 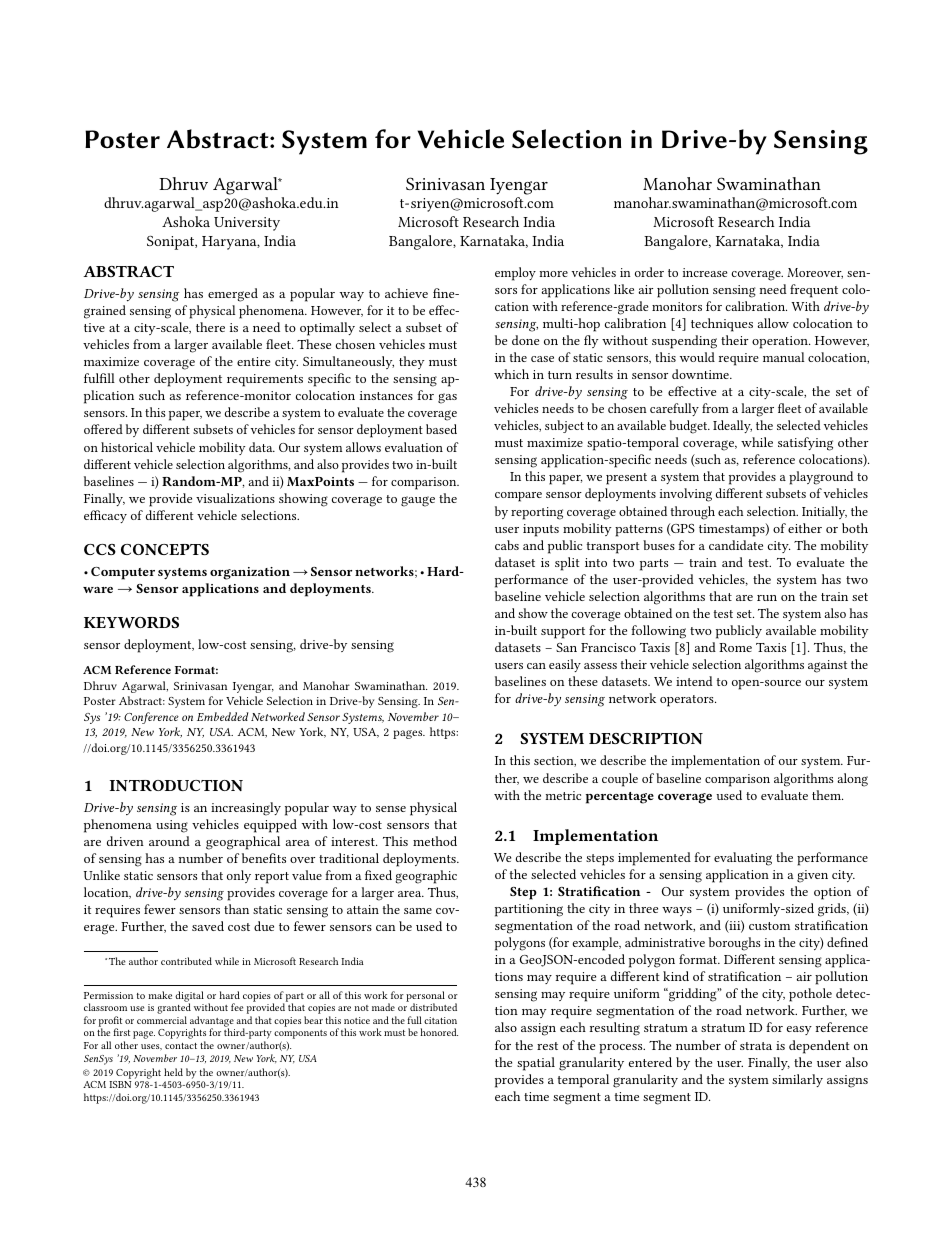 I want to click on Rome, so click(x=735, y=647).
